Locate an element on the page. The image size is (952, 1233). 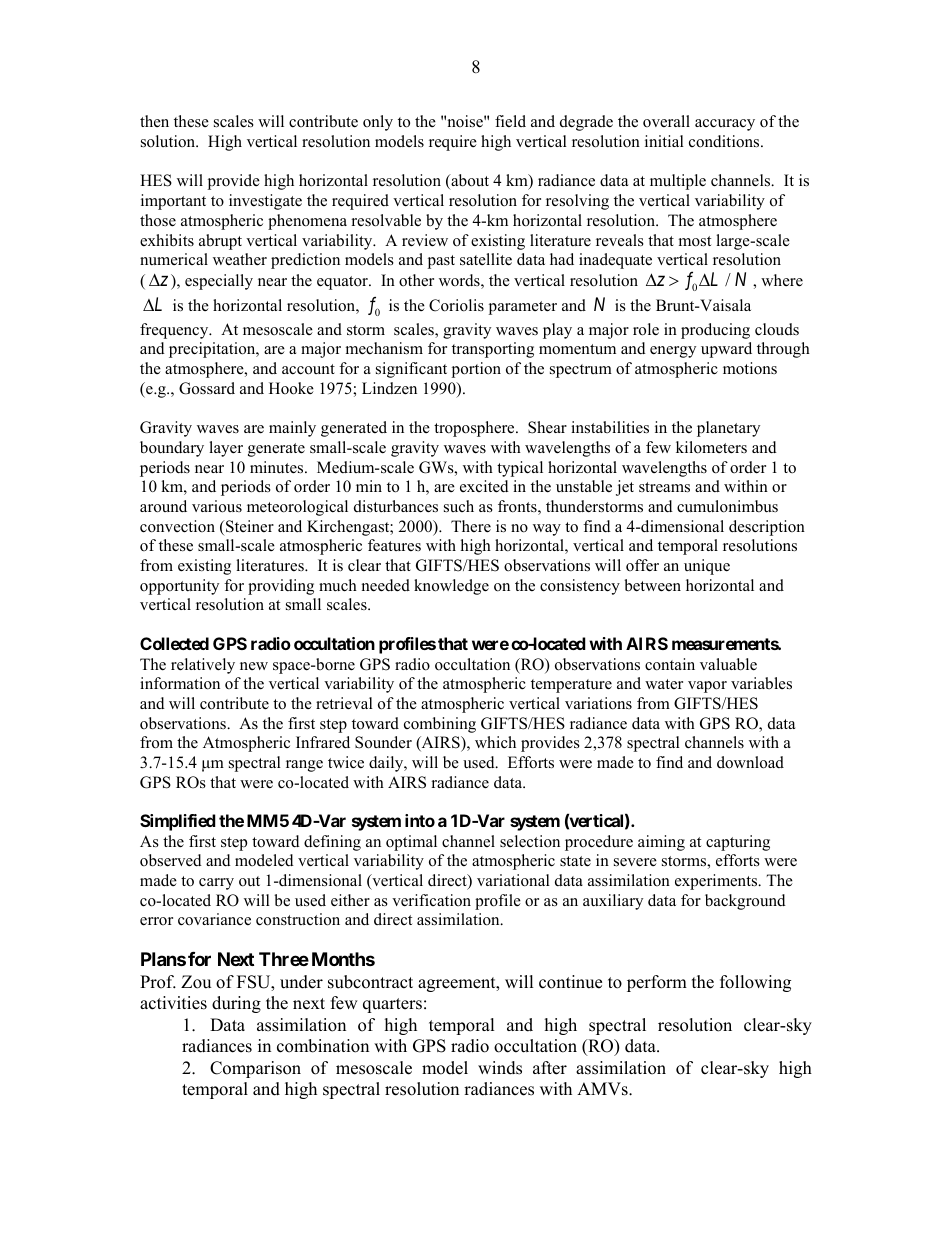
Hooke is located at coordinates (291, 388).
